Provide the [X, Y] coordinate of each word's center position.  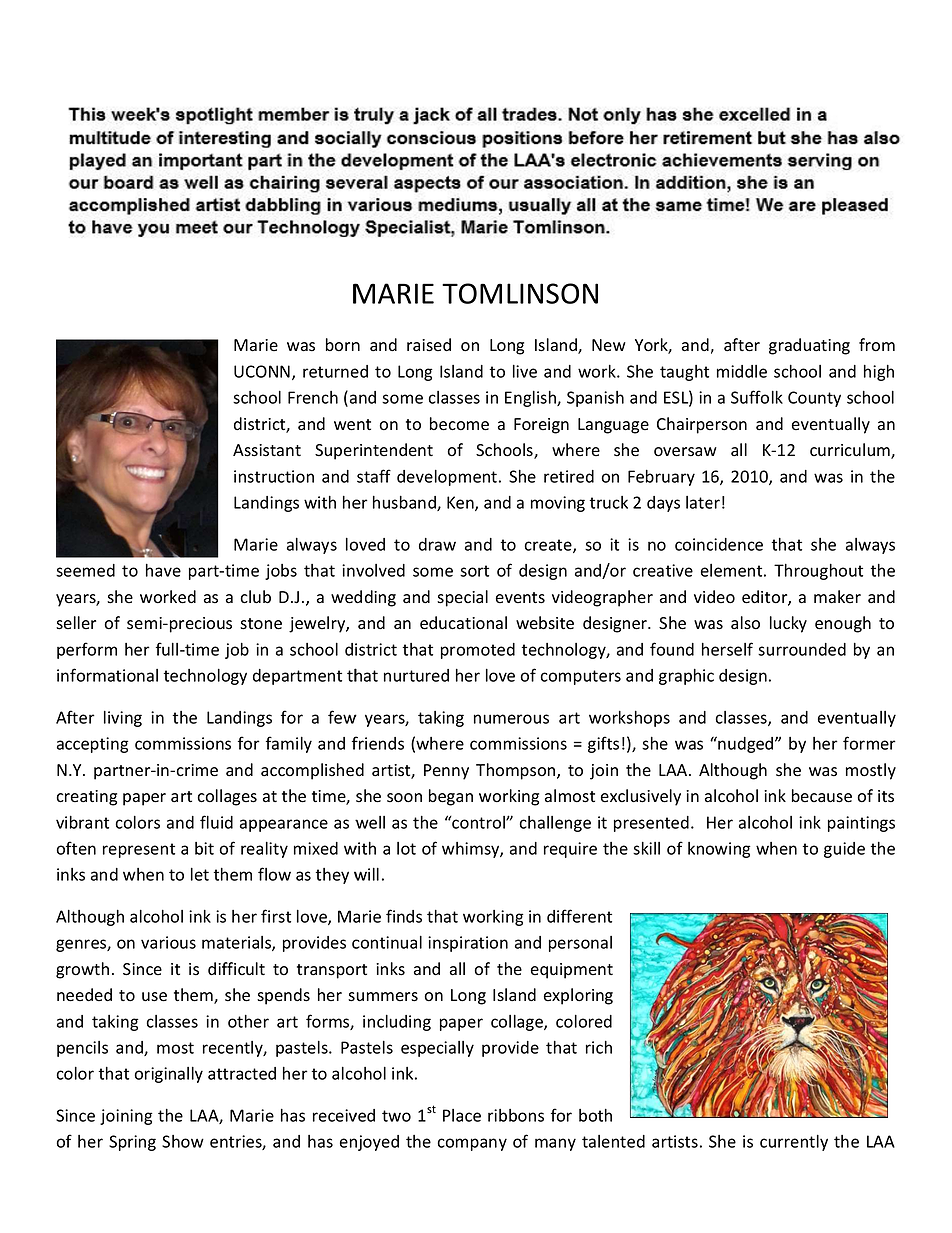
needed [84, 995]
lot [406, 848]
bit [204, 848]
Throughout [818, 571]
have [163, 570]
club [255, 597]
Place [462, 1115]
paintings [861, 824]
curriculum [851, 451]
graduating [809, 346]
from [877, 345]
